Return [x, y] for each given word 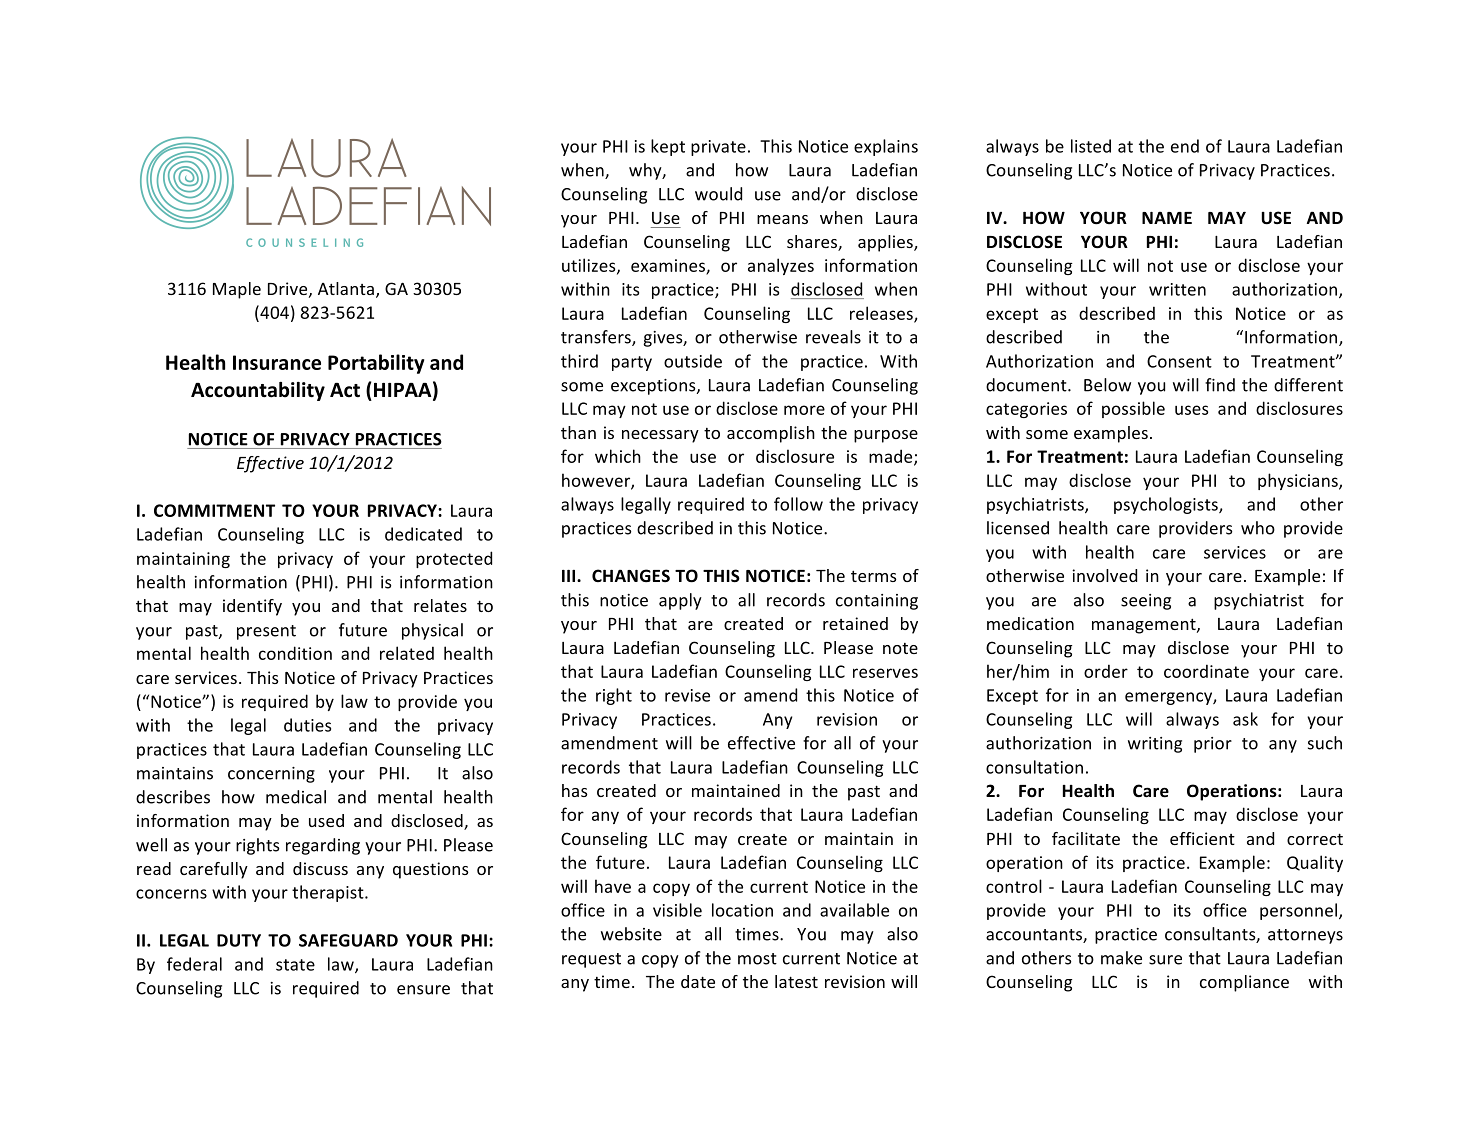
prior [1213, 745]
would [718, 194]
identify [252, 607]
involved [1104, 575]
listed [1091, 146]
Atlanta [346, 288]
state [295, 965]
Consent [1179, 361]
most [757, 959]
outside [693, 361]
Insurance [277, 362]
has [575, 790]
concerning [271, 775]
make [1121, 958]
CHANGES [631, 575]
